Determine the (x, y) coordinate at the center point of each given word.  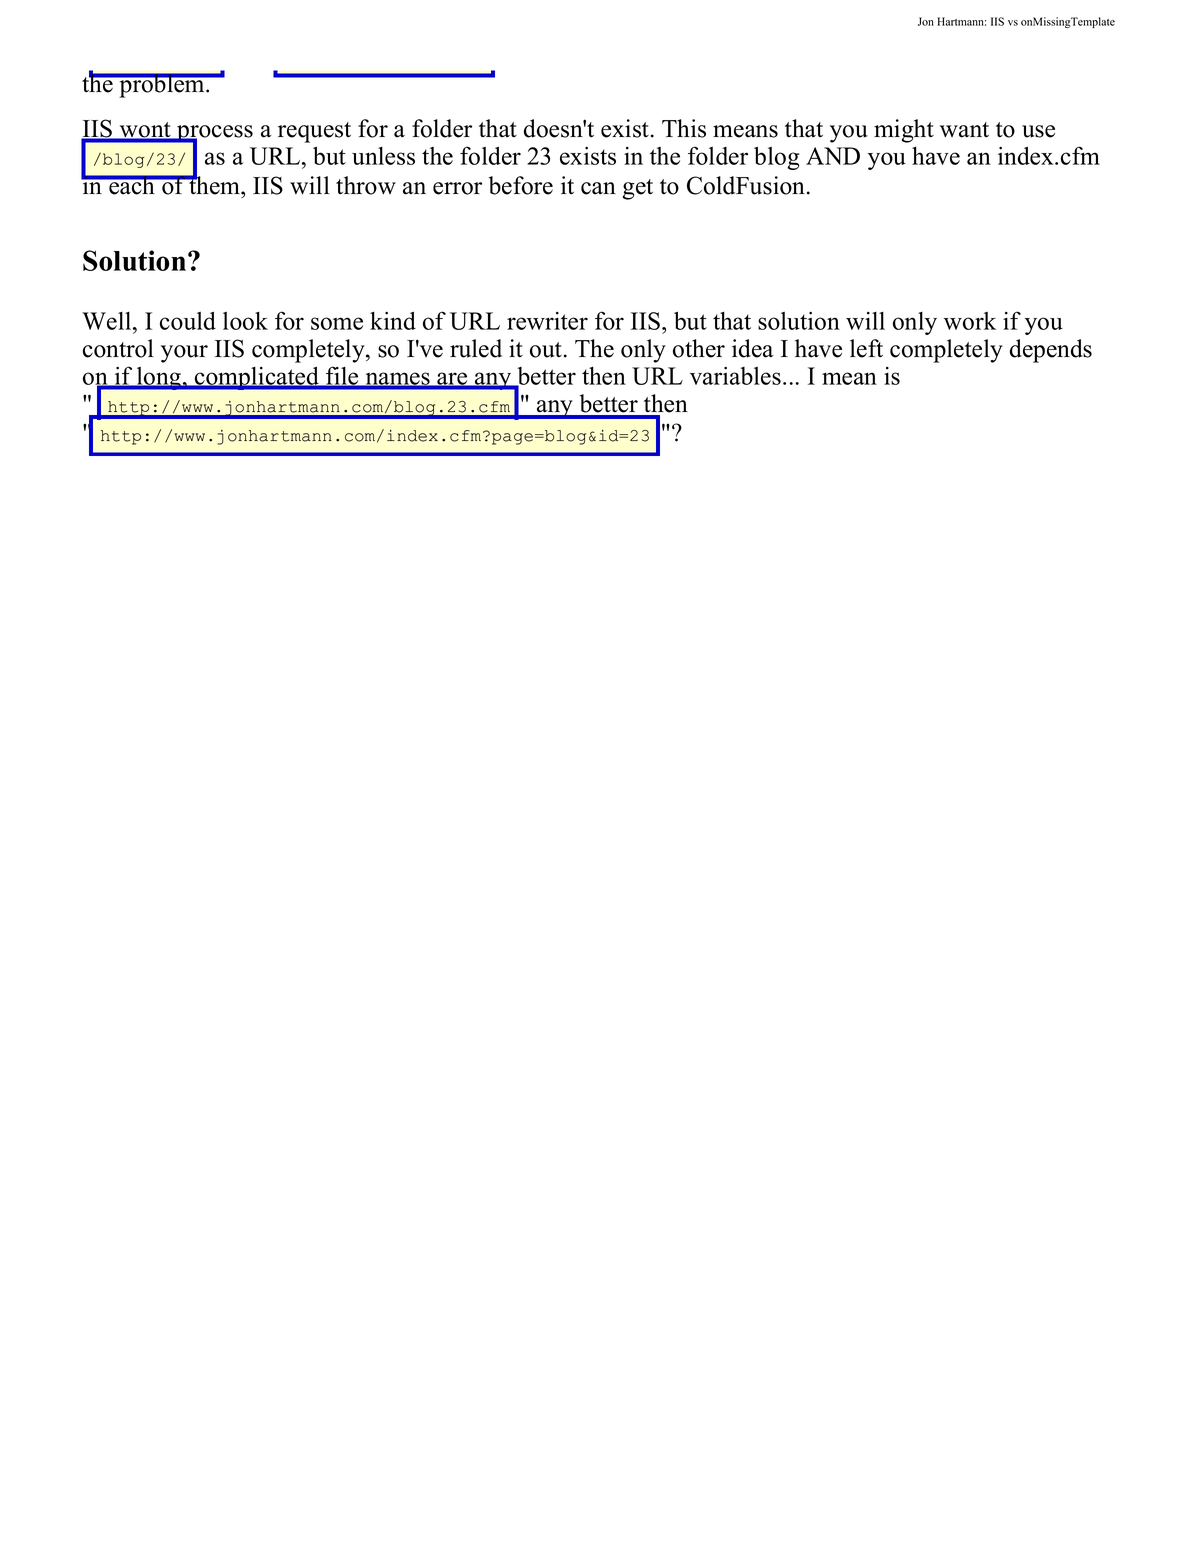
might (904, 131)
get (638, 189)
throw (366, 185)
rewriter (547, 321)
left (866, 348)
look (245, 321)
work (970, 321)
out (547, 350)
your (184, 354)
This (684, 128)
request (314, 132)
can (598, 188)
